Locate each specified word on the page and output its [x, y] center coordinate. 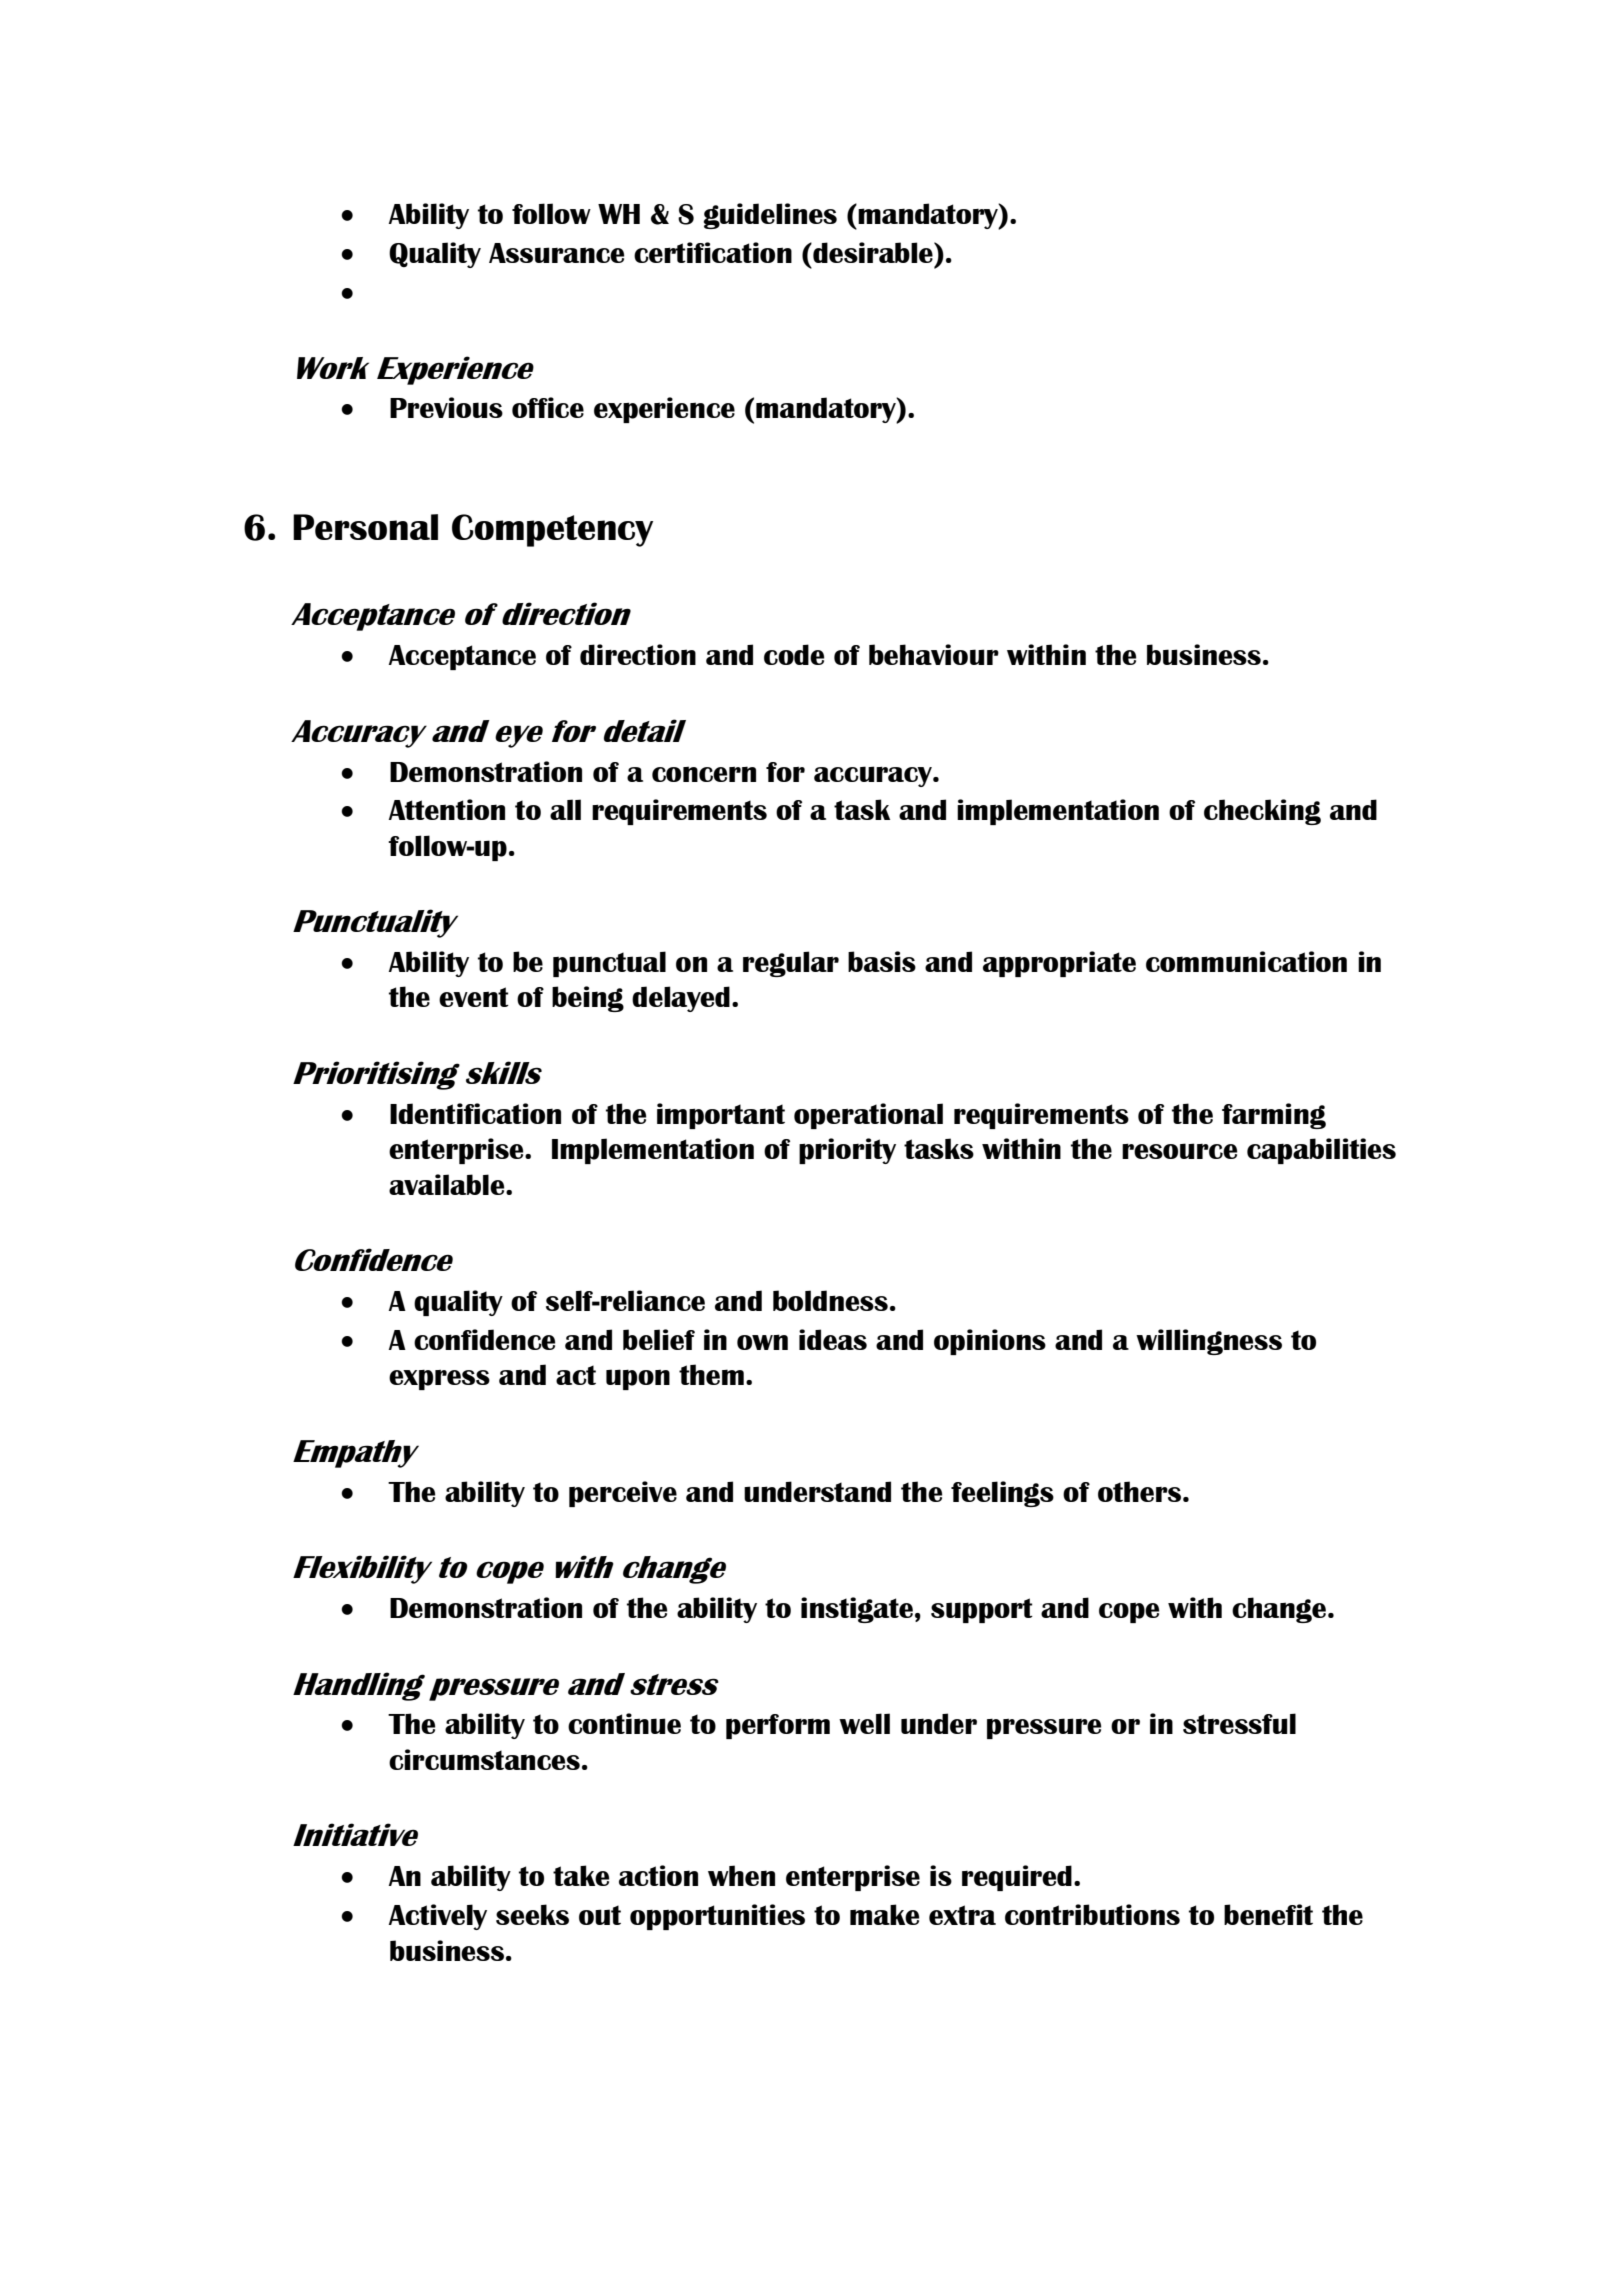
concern [704, 774]
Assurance [556, 253]
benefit [1268, 1914]
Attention [447, 809]
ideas [833, 1339]
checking [1262, 812]
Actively [438, 1917]
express [439, 1380]
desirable [873, 252]
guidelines [770, 216]
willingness [1209, 1342]
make [884, 1914]
